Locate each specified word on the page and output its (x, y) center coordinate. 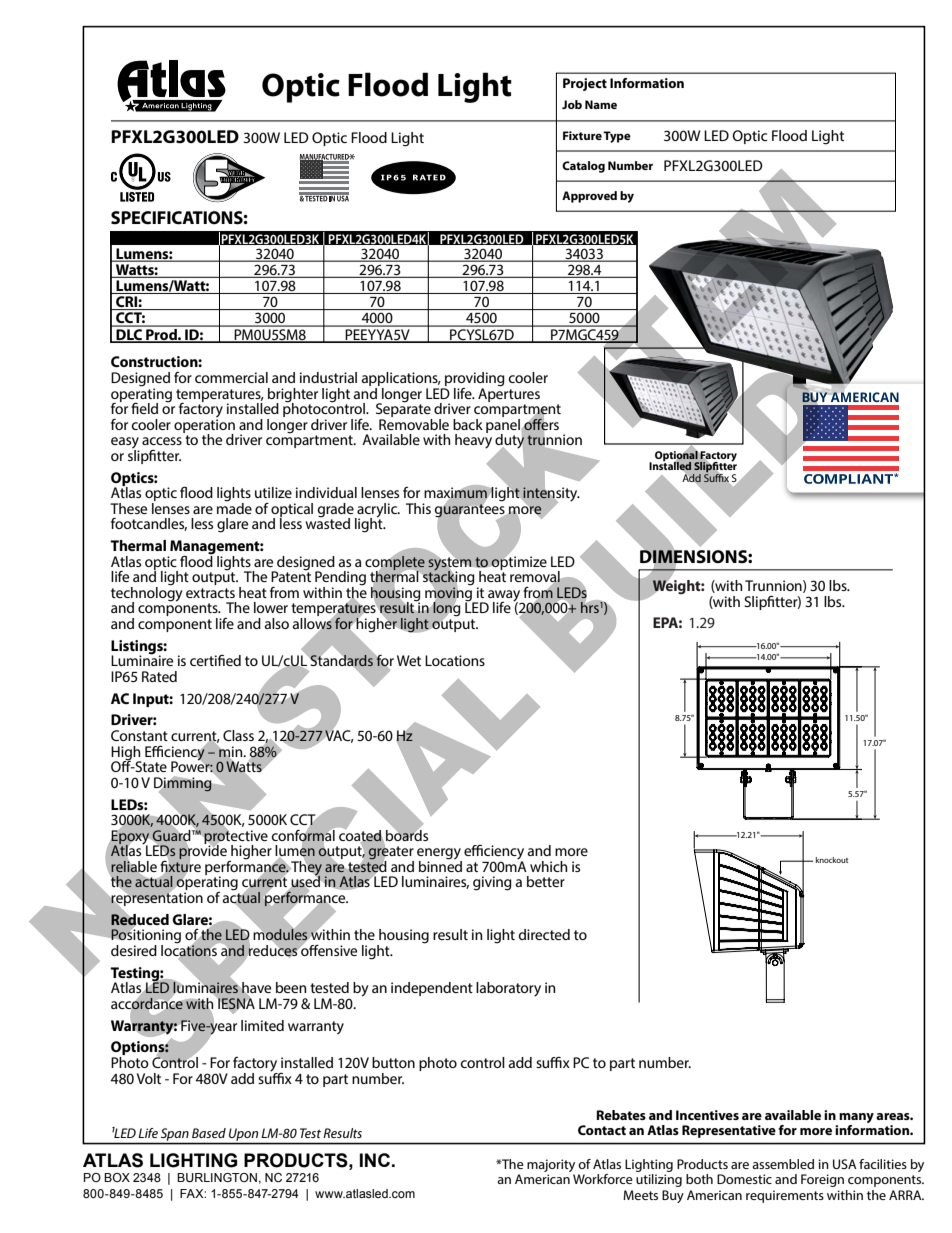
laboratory (508, 989)
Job (572, 104)
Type (617, 137)
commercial (231, 377)
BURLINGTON (217, 1177)
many (856, 1118)
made (234, 507)
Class (238, 735)
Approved (589, 197)
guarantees (470, 511)
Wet (409, 660)
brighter (293, 396)
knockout (832, 860)
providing (474, 380)
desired (134, 950)
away (504, 597)
